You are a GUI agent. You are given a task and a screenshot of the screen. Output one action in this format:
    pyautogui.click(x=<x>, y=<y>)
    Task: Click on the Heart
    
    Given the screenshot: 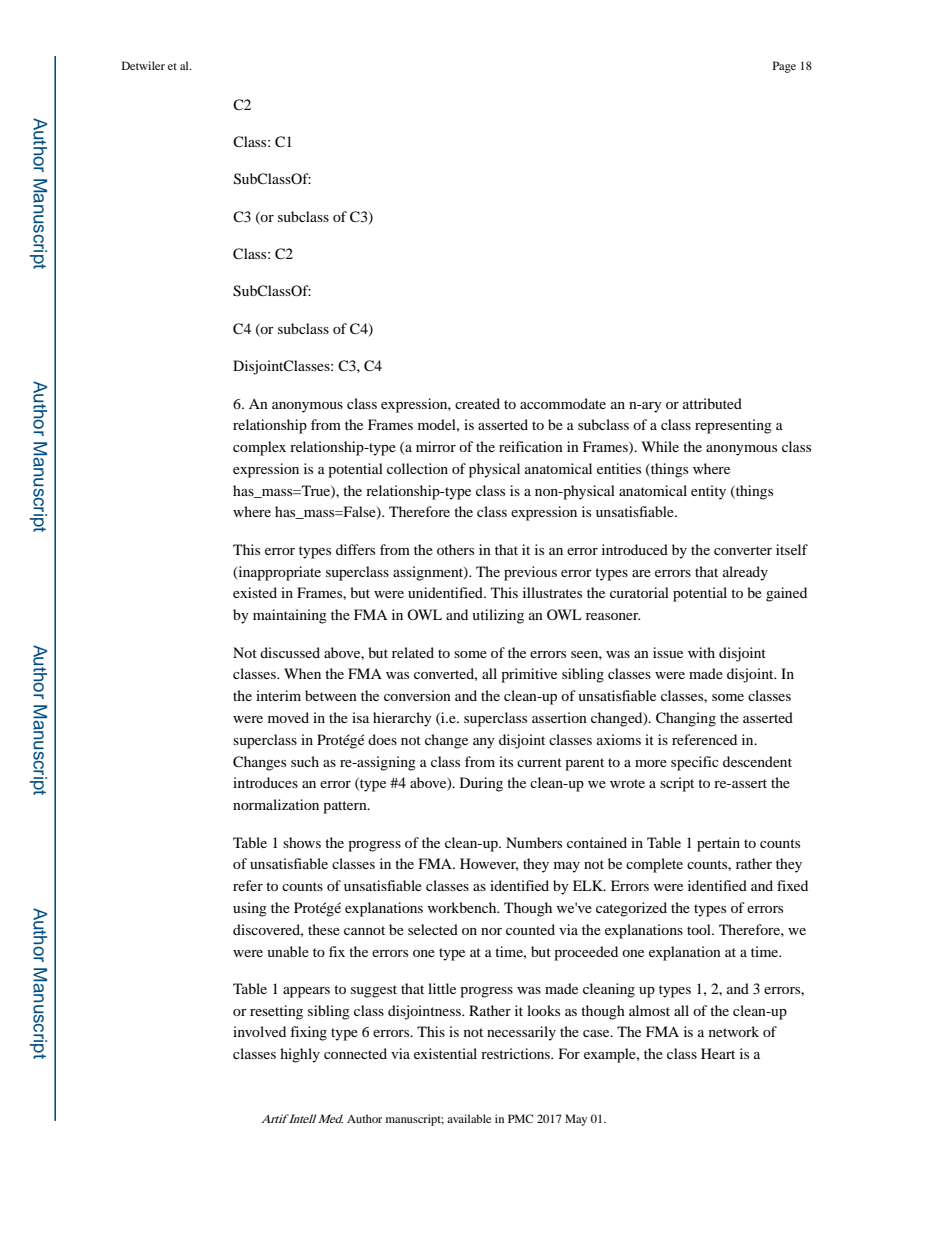 What is the action you would take?
    pyautogui.click(x=718, y=1053)
